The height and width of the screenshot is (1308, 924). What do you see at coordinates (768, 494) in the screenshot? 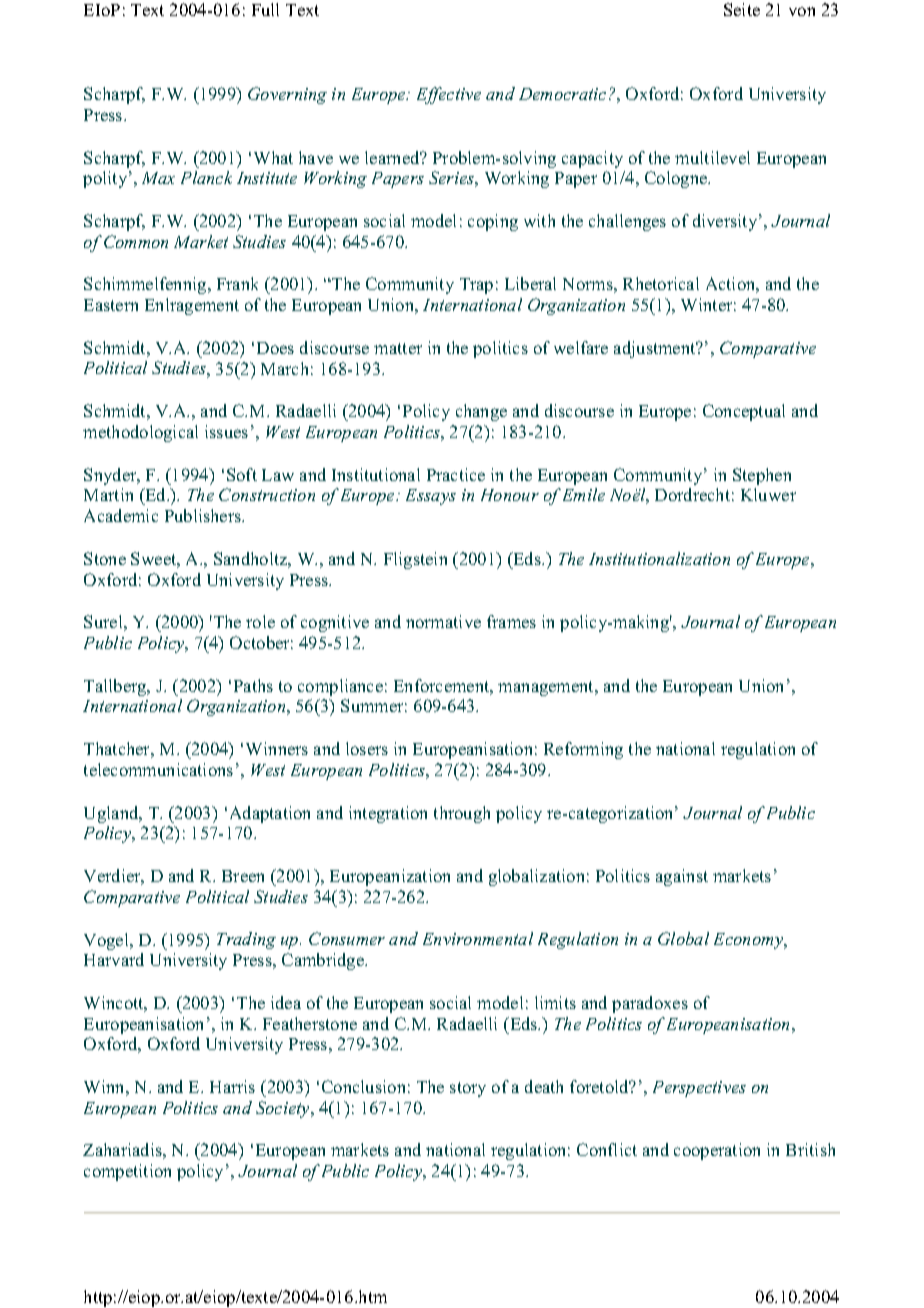
I see `Kluwer` at bounding box center [768, 494].
